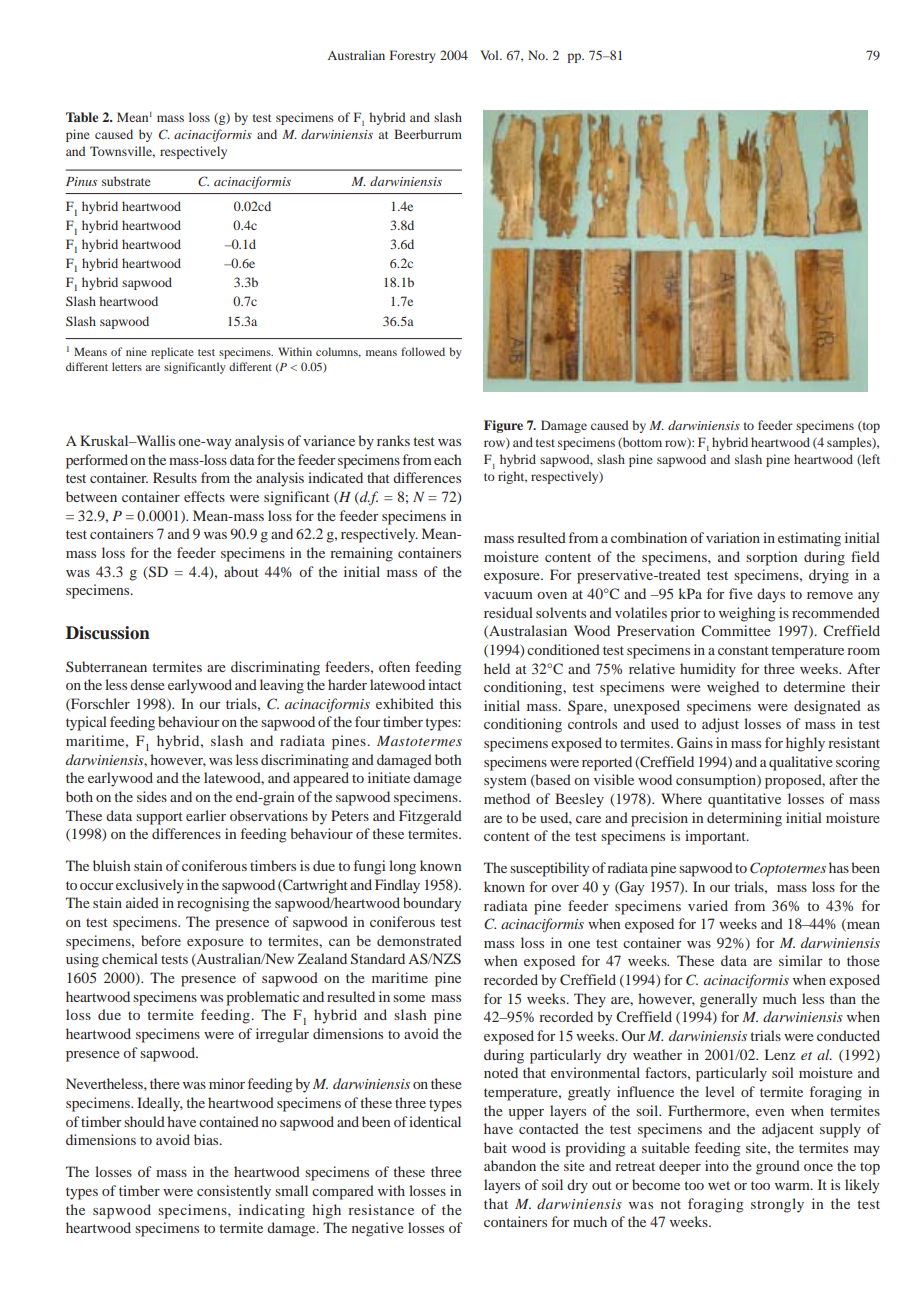 Image resolution: width=924 pixels, height=1308 pixels. What do you see at coordinates (126, 181) in the screenshot?
I see `substrate` at bounding box center [126, 181].
